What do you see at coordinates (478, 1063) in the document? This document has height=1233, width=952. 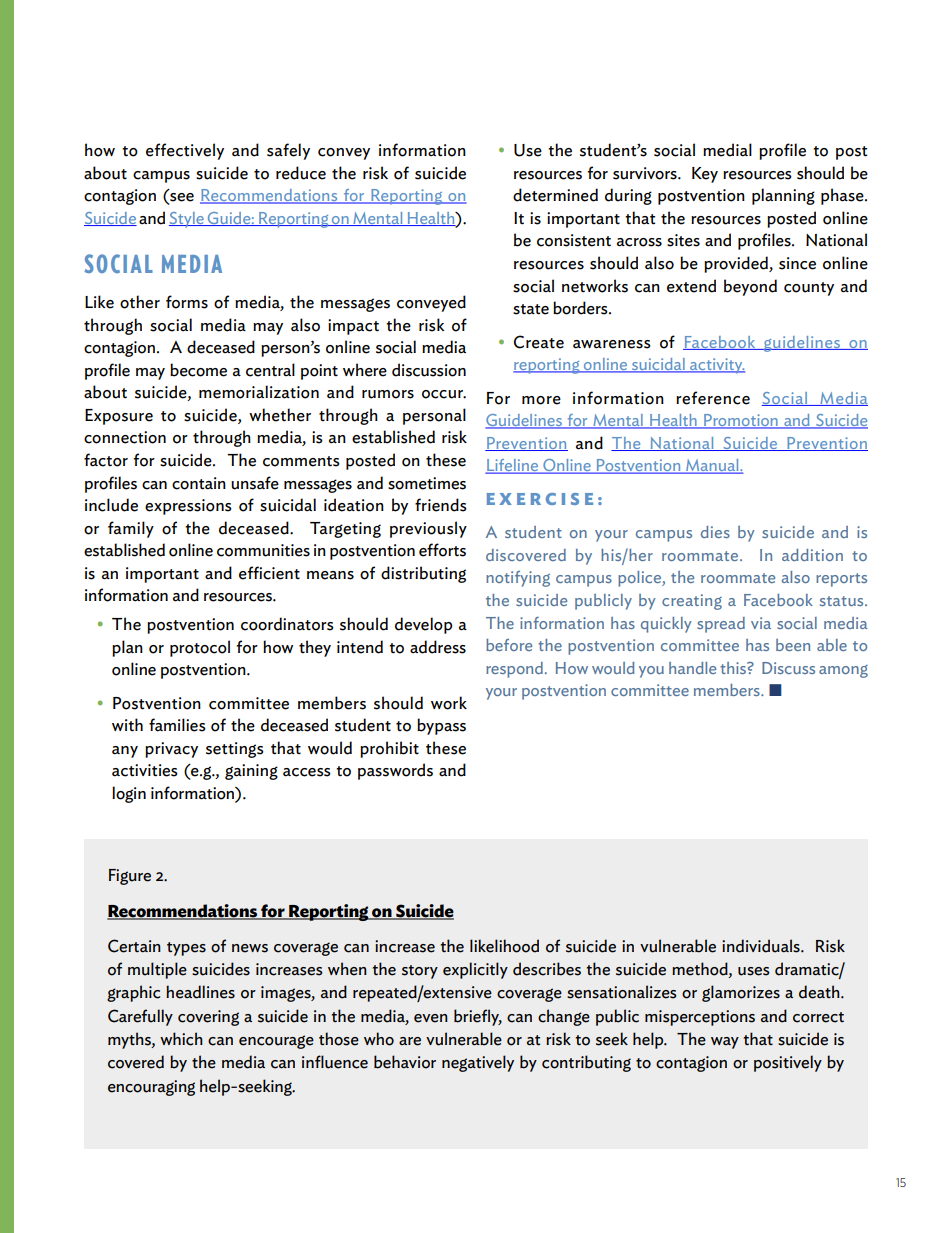 I see `negatively` at bounding box center [478, 1063].
